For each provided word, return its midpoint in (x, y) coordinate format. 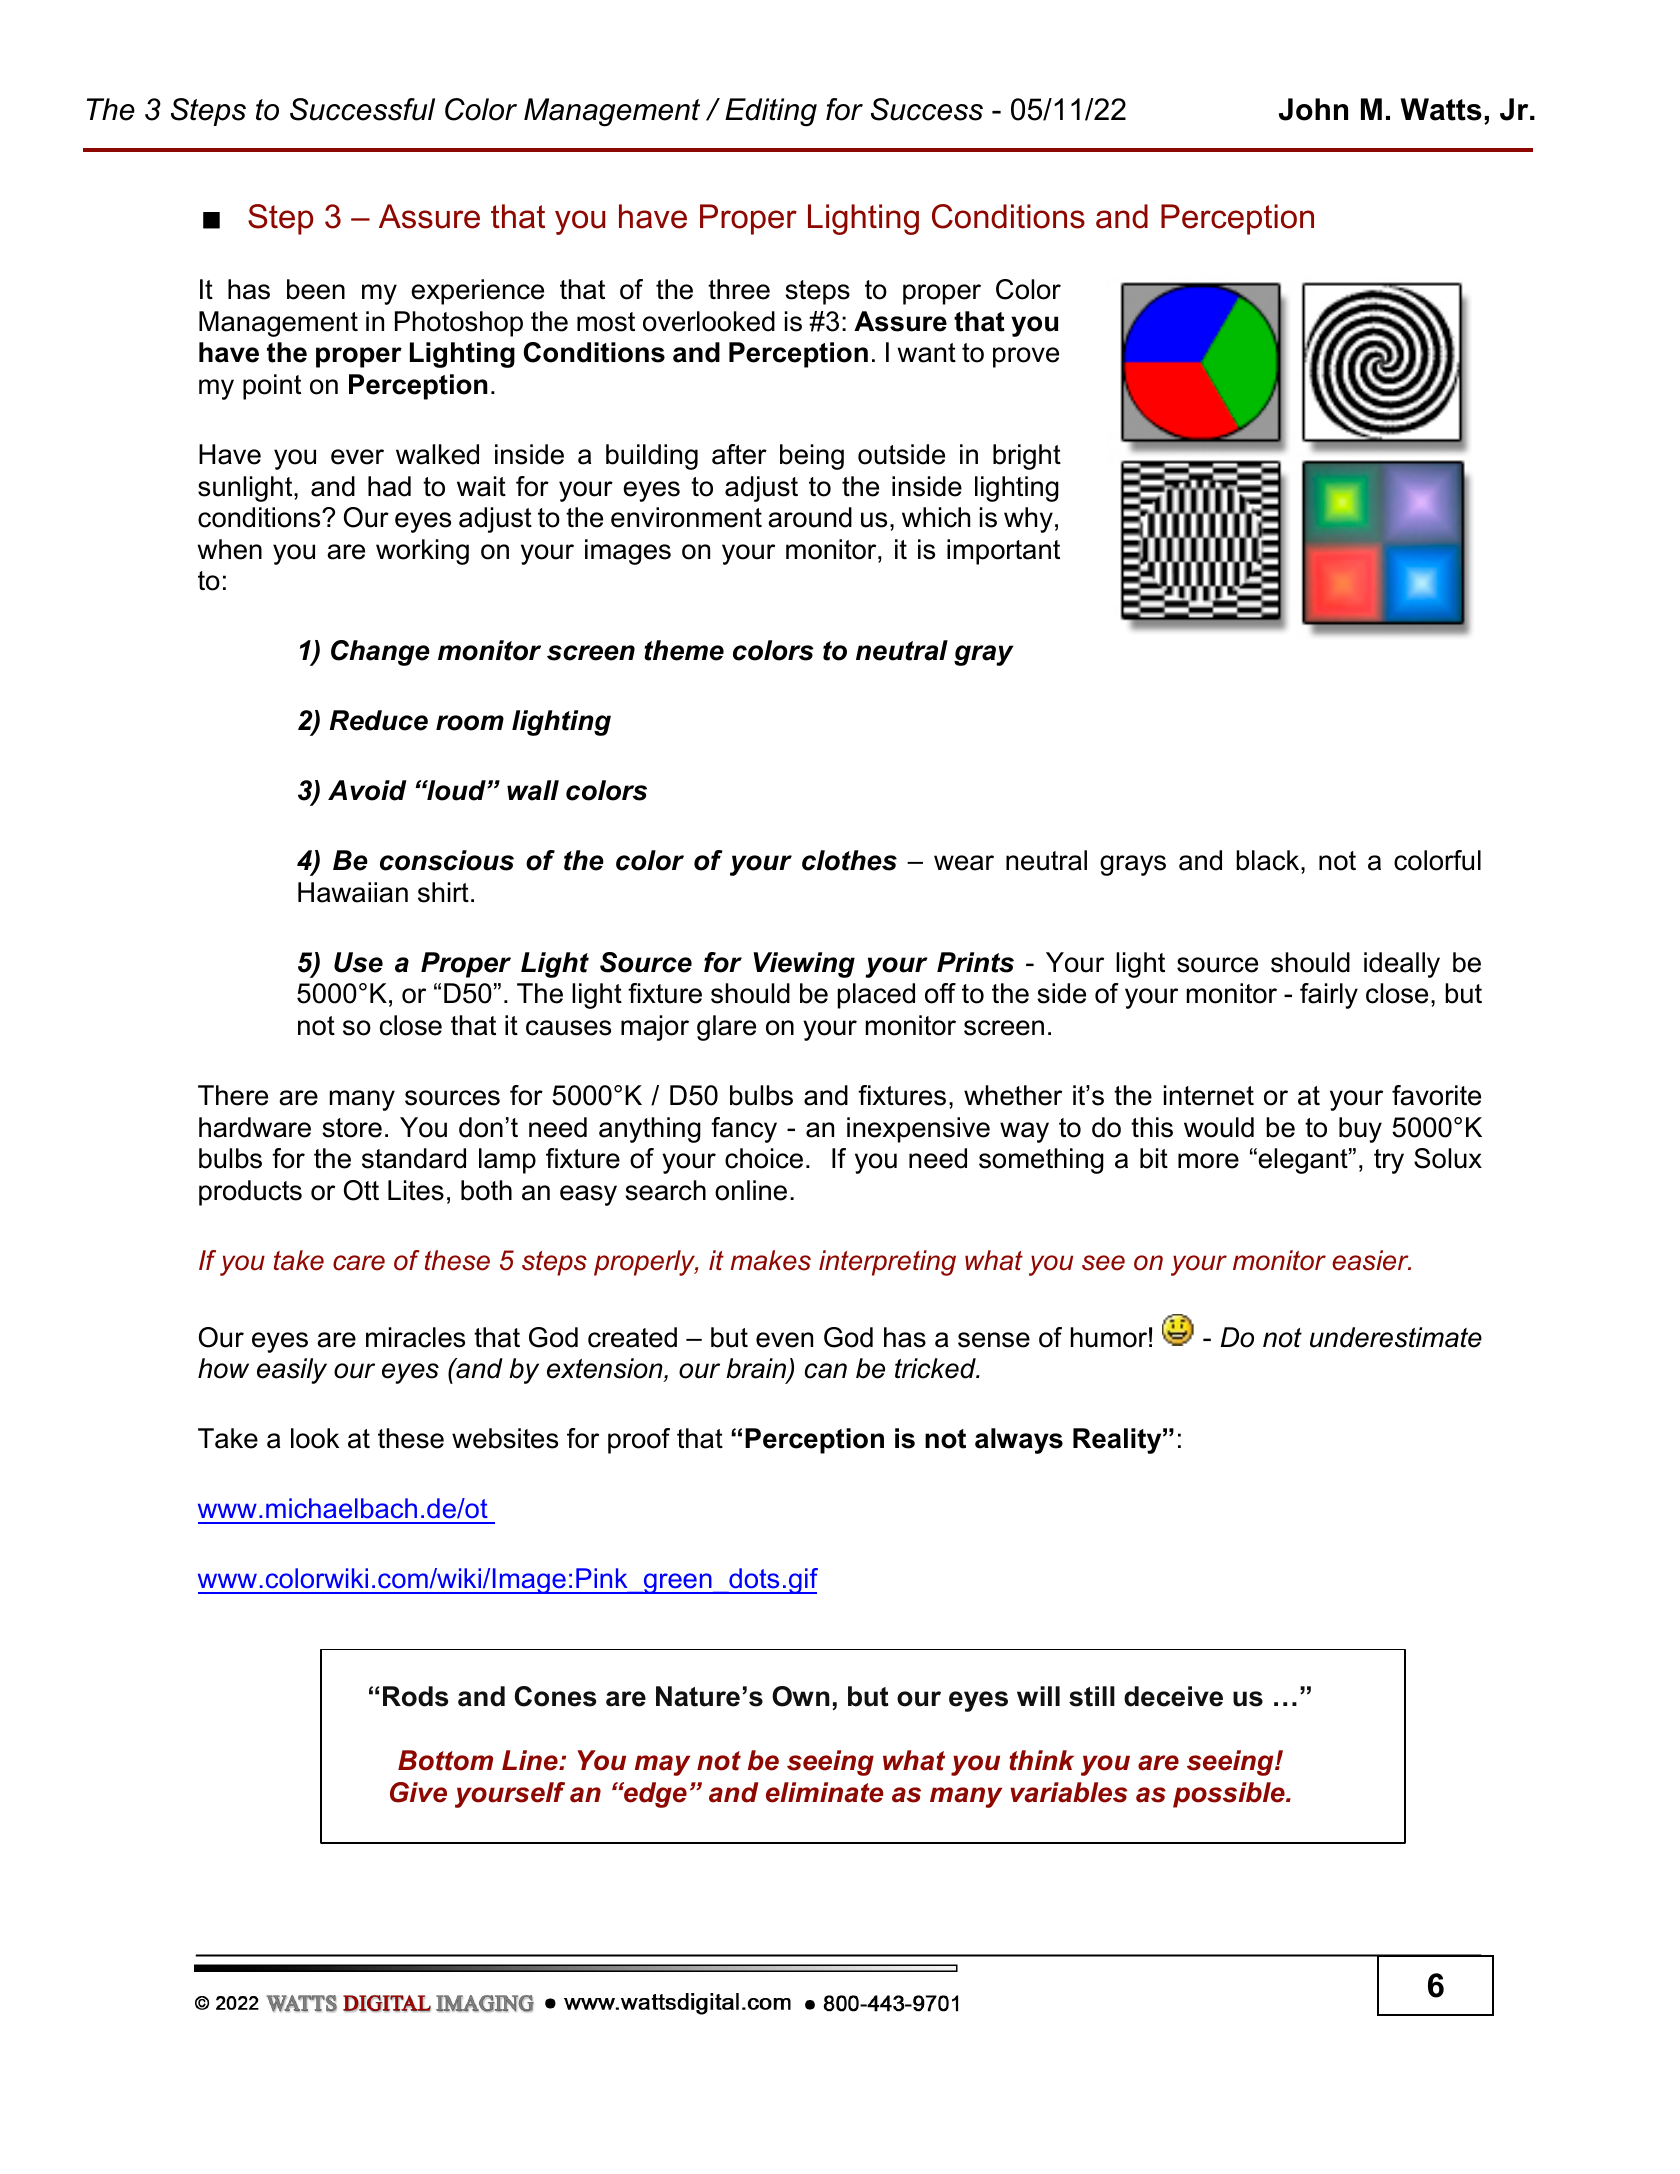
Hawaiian (353, 892)
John (1313, 109)
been (316, 289)
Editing (771, 112)
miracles (415, 1337)
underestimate (1396, 1337)
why (1028, 520)
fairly (1329, 996)
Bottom (445, 1760)
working (422, 552)
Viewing (804, 965)
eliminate (824, 1792)
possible (1230, 1795)
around (810, 517)
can (826, 1371)
